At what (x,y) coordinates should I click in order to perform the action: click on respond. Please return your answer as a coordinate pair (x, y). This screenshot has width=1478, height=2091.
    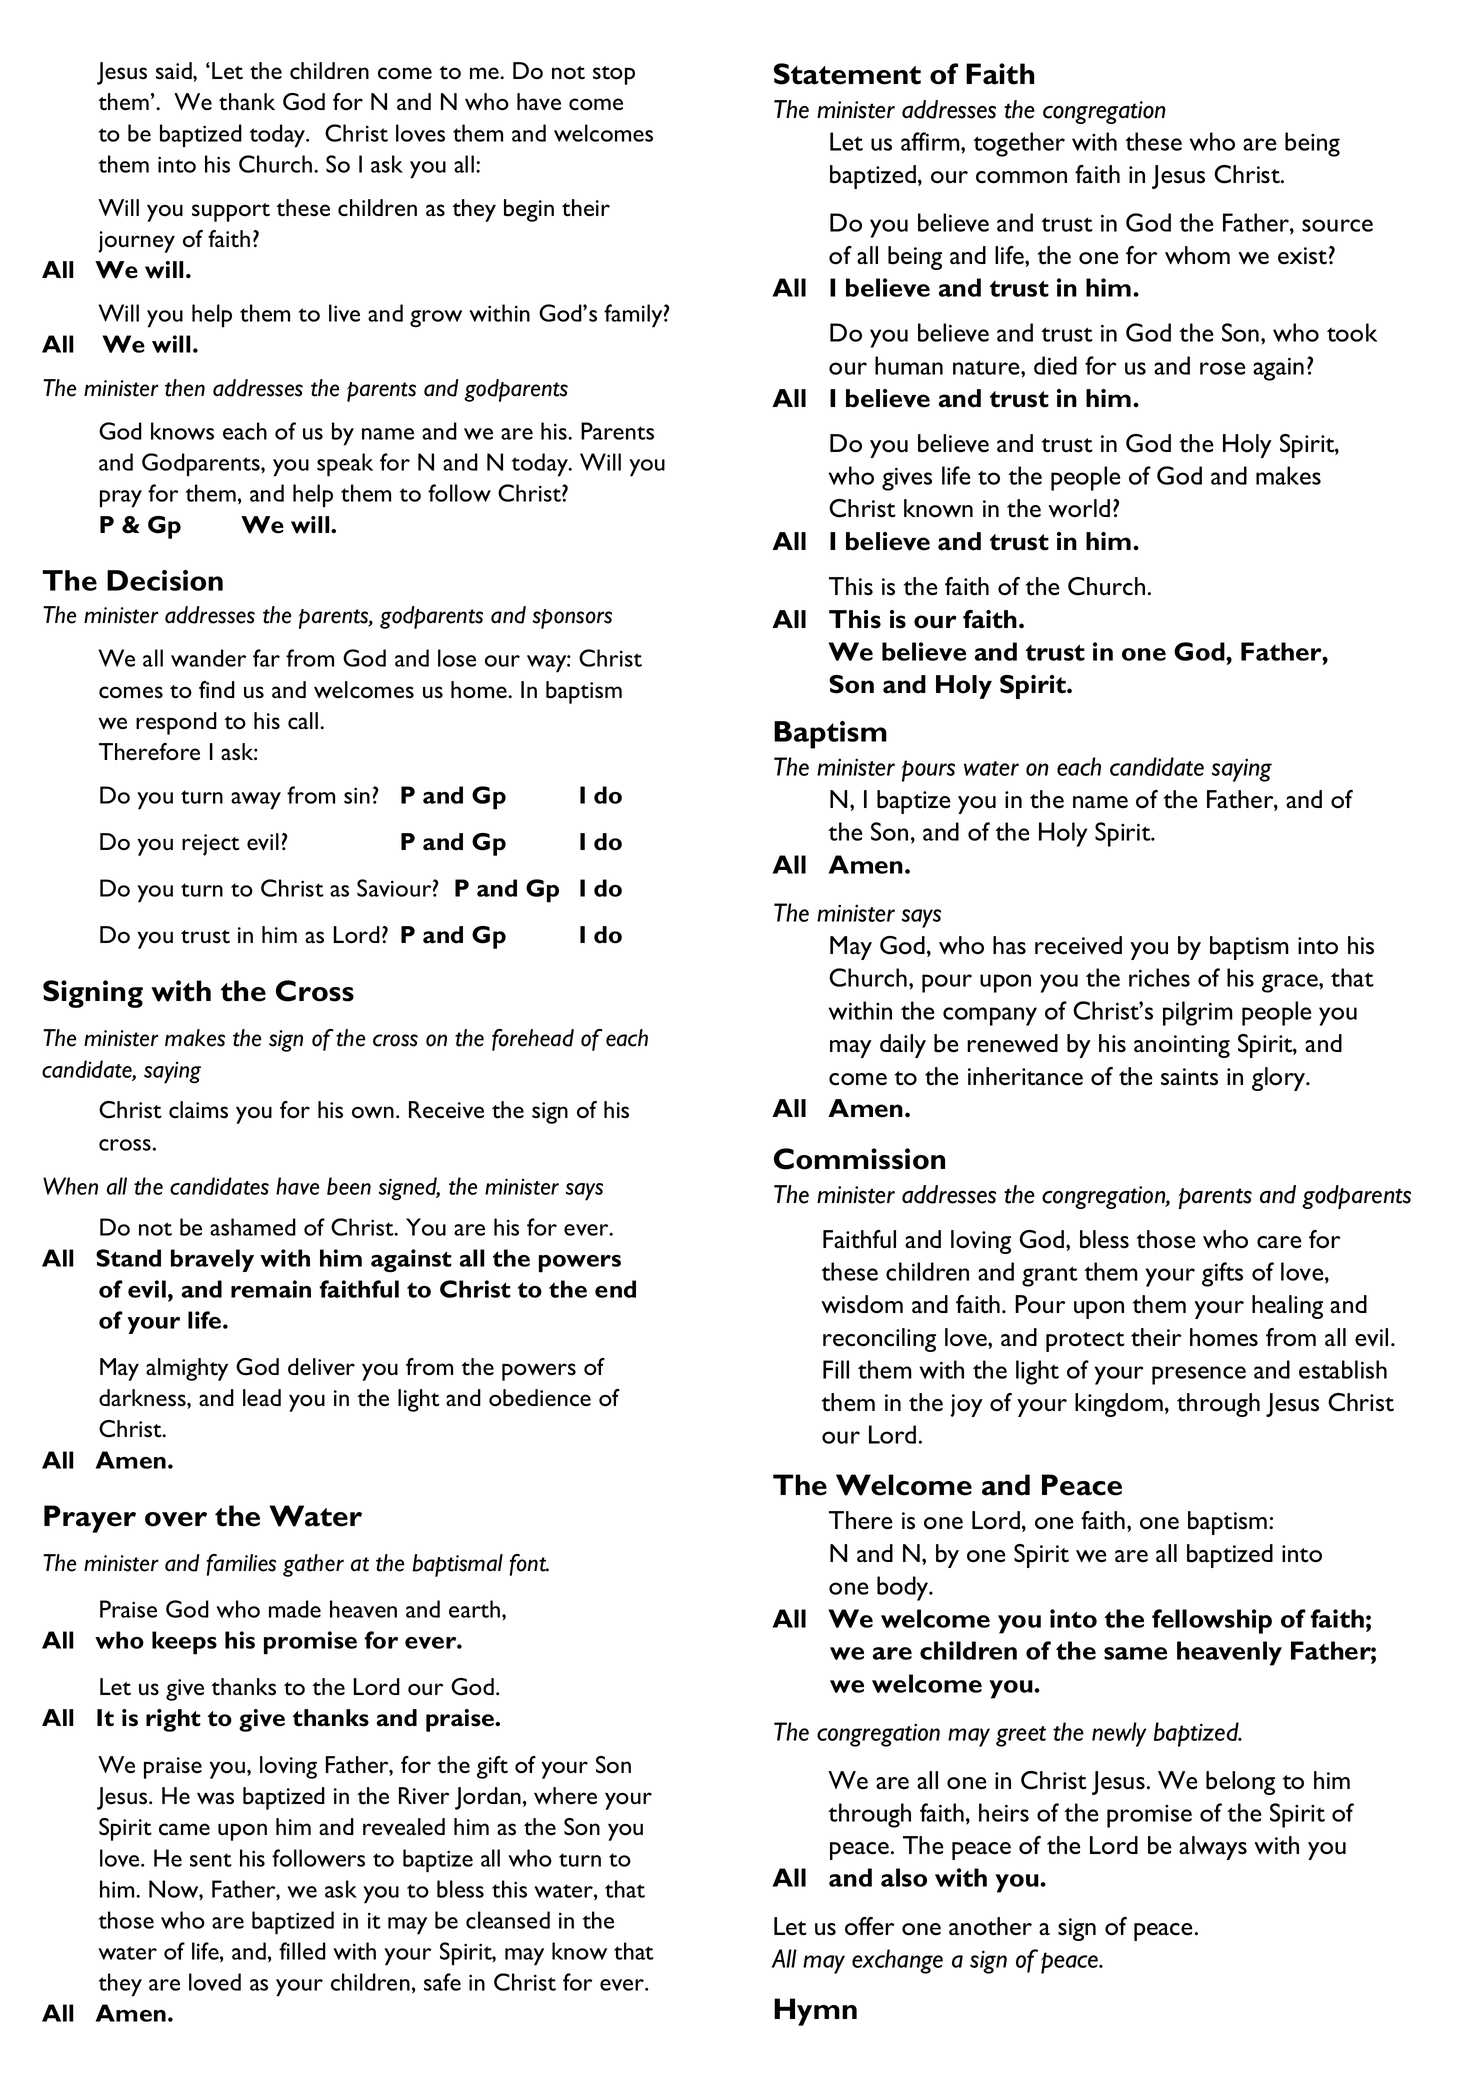
    Looking at the image, I should click on (176, 723).
